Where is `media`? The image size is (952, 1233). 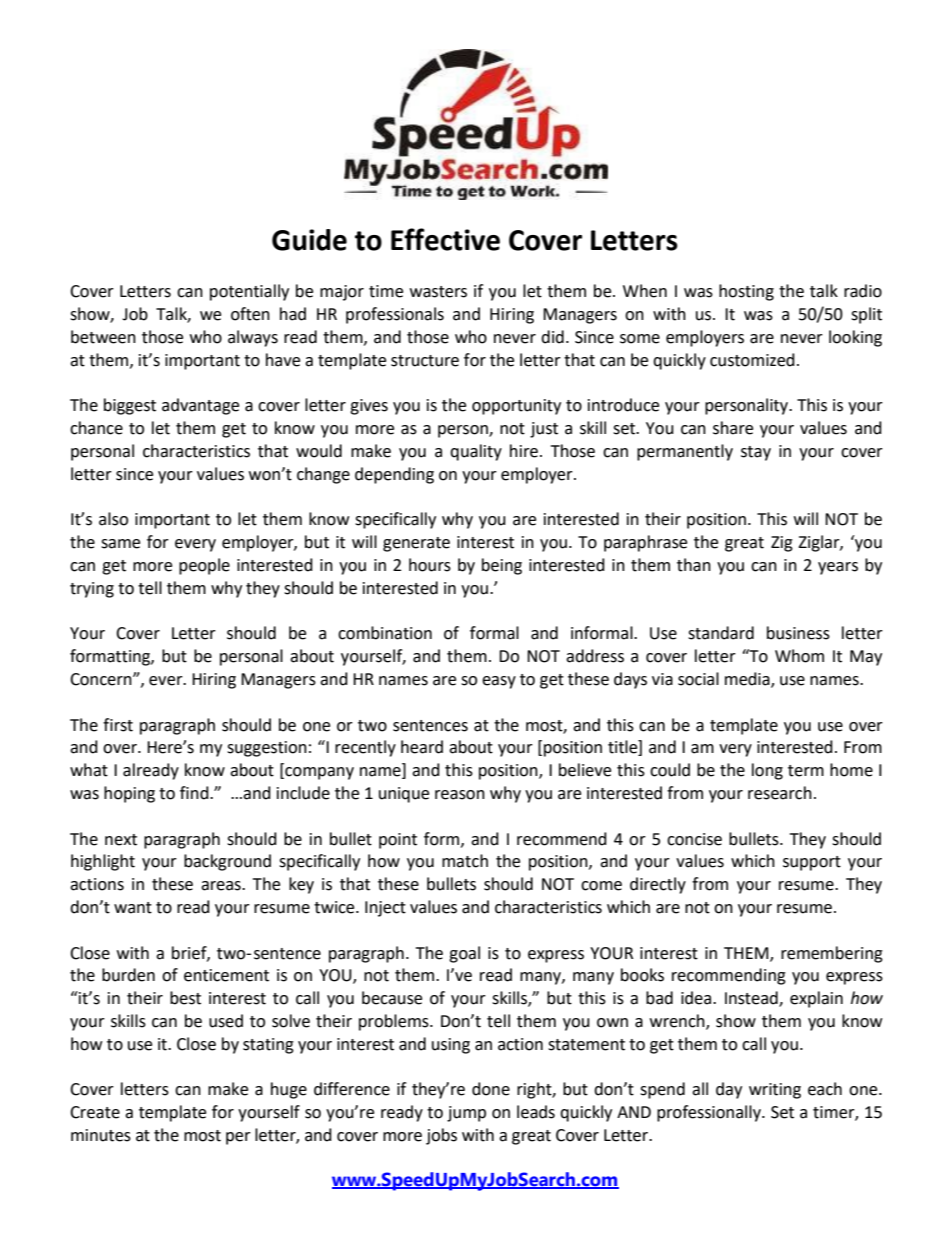 media is located at coordinates (748, 680).
